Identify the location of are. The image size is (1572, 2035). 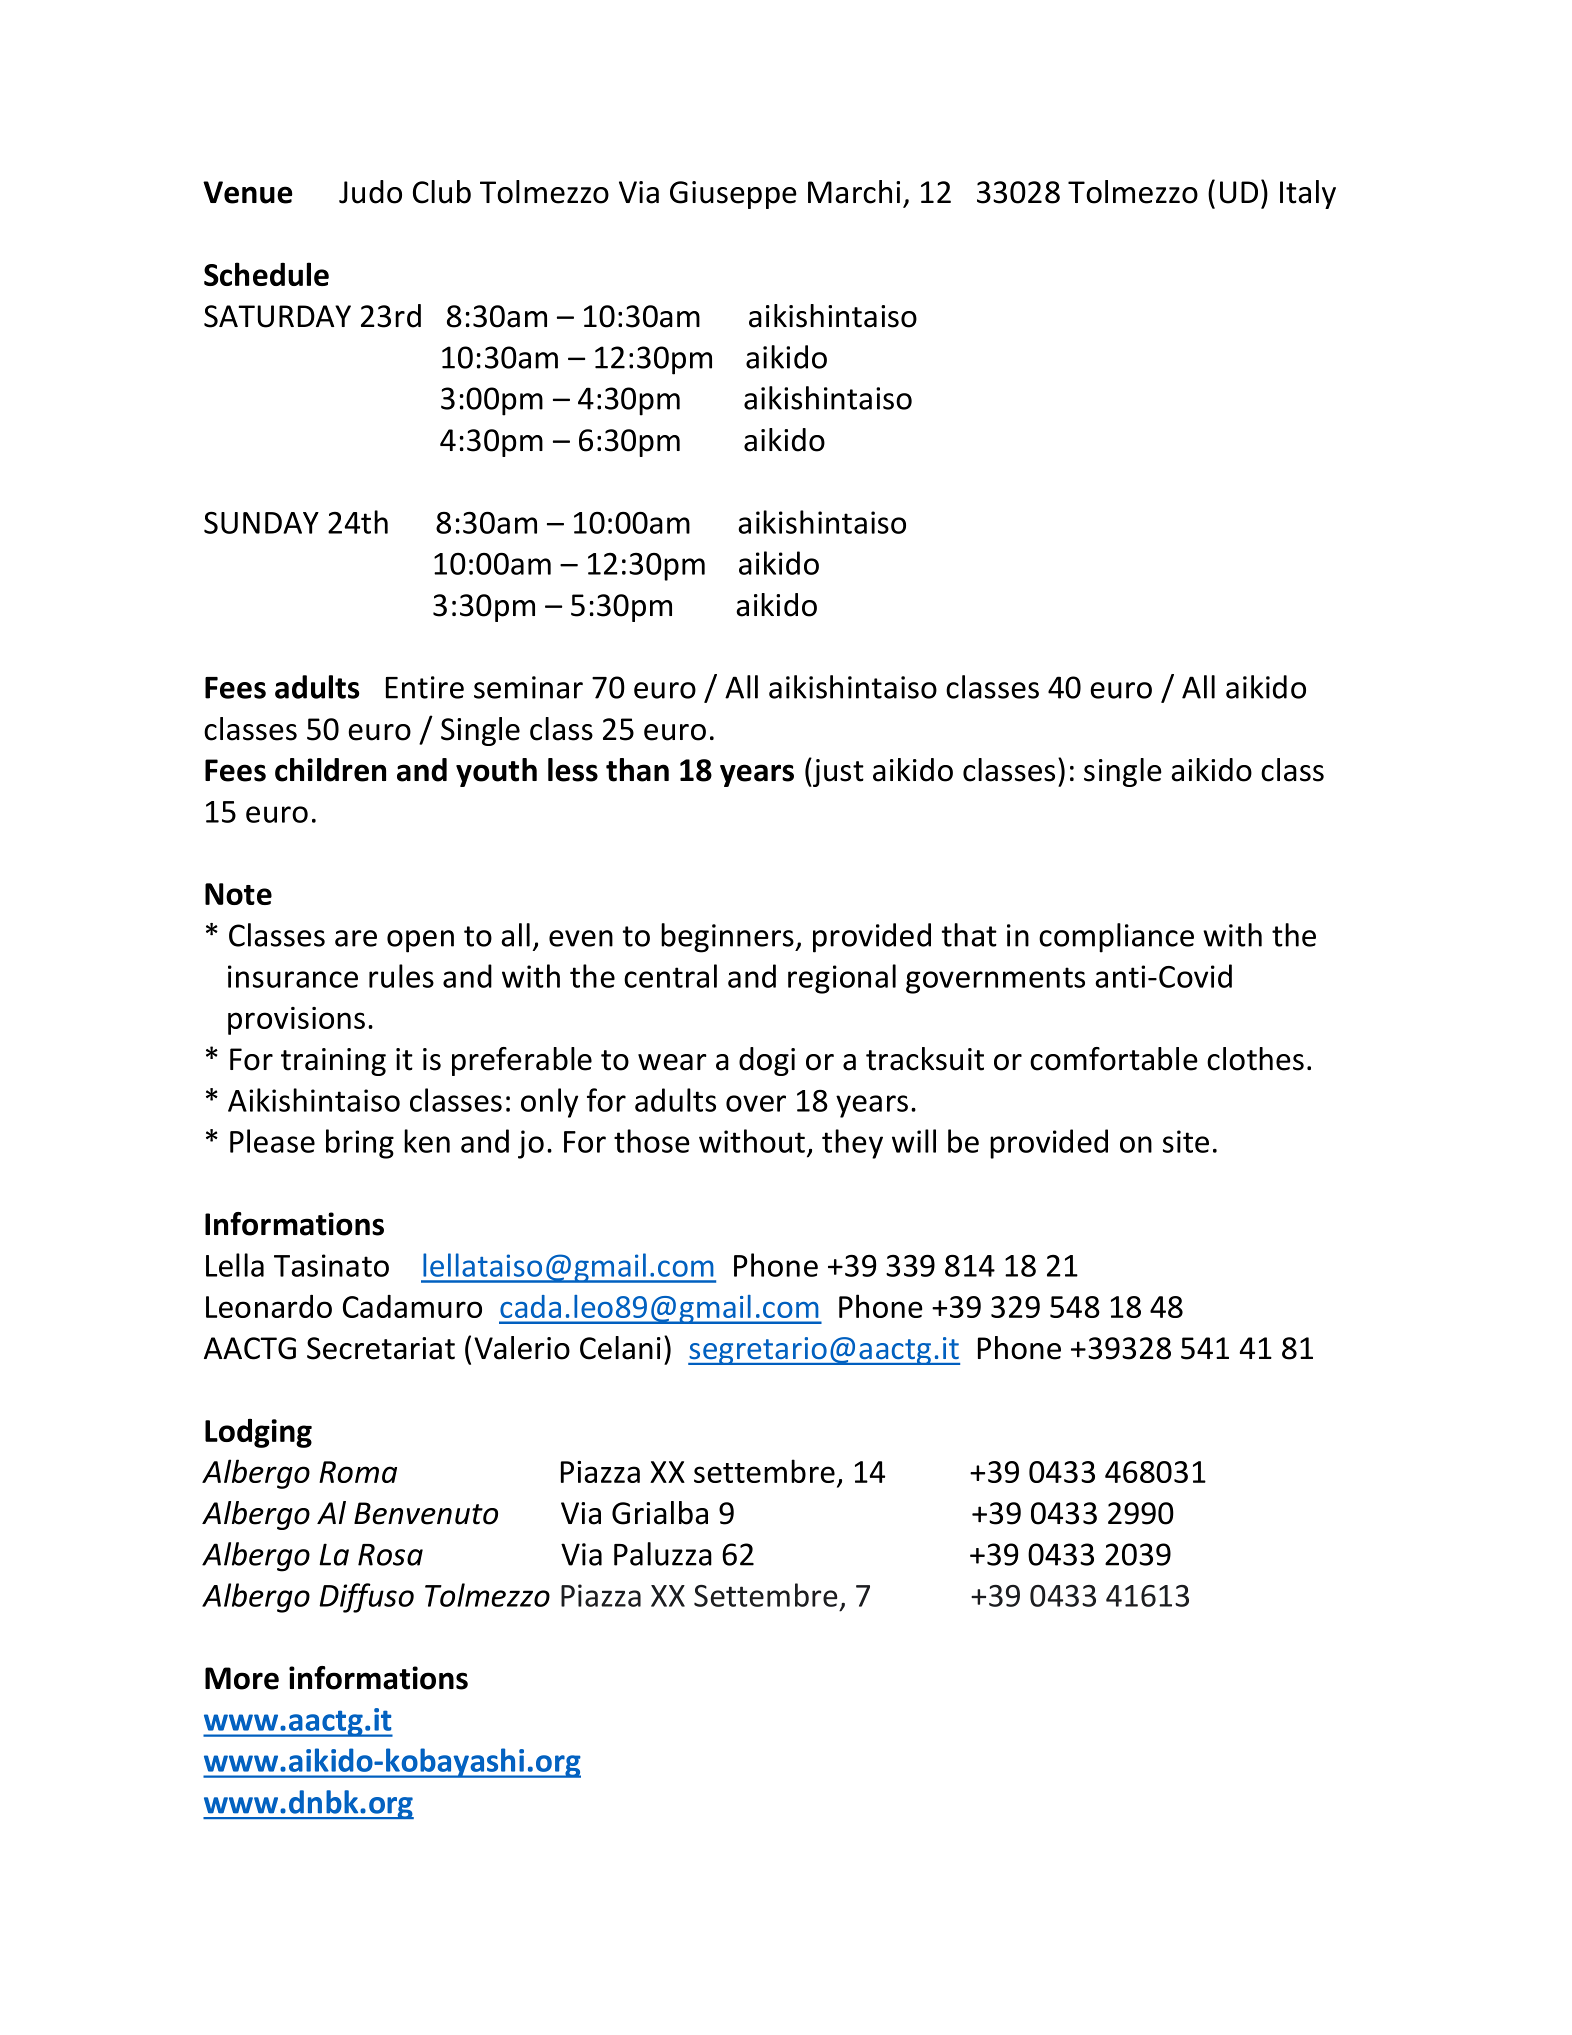
(356, 938).
